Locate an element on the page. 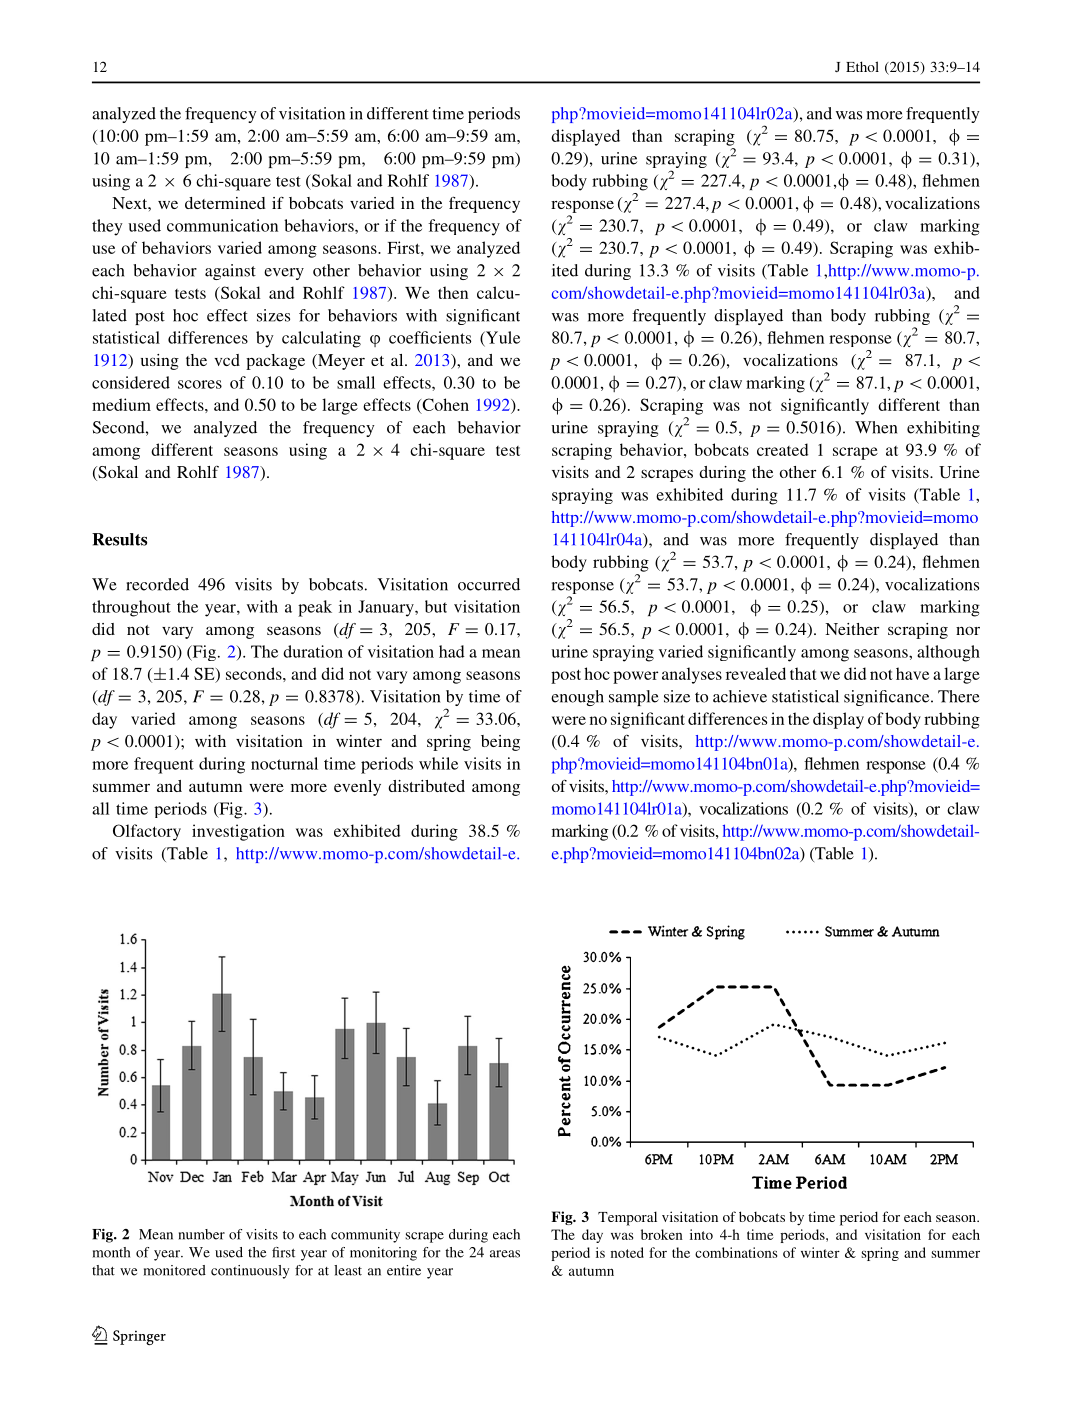  investigation is located at coordinates (238, 832).
